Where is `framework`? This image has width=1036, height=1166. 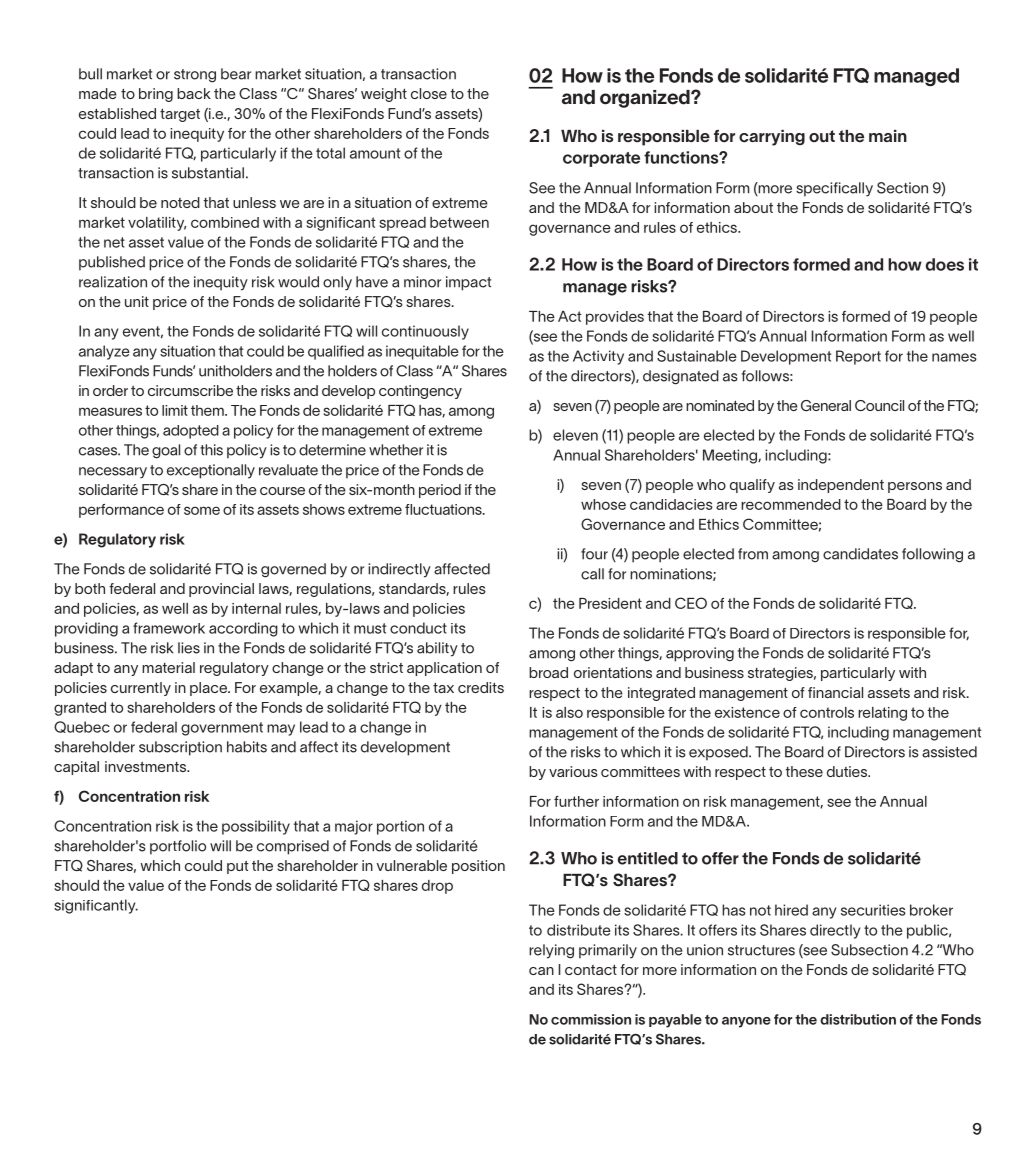 framework is located at coordinates (169, 628).
